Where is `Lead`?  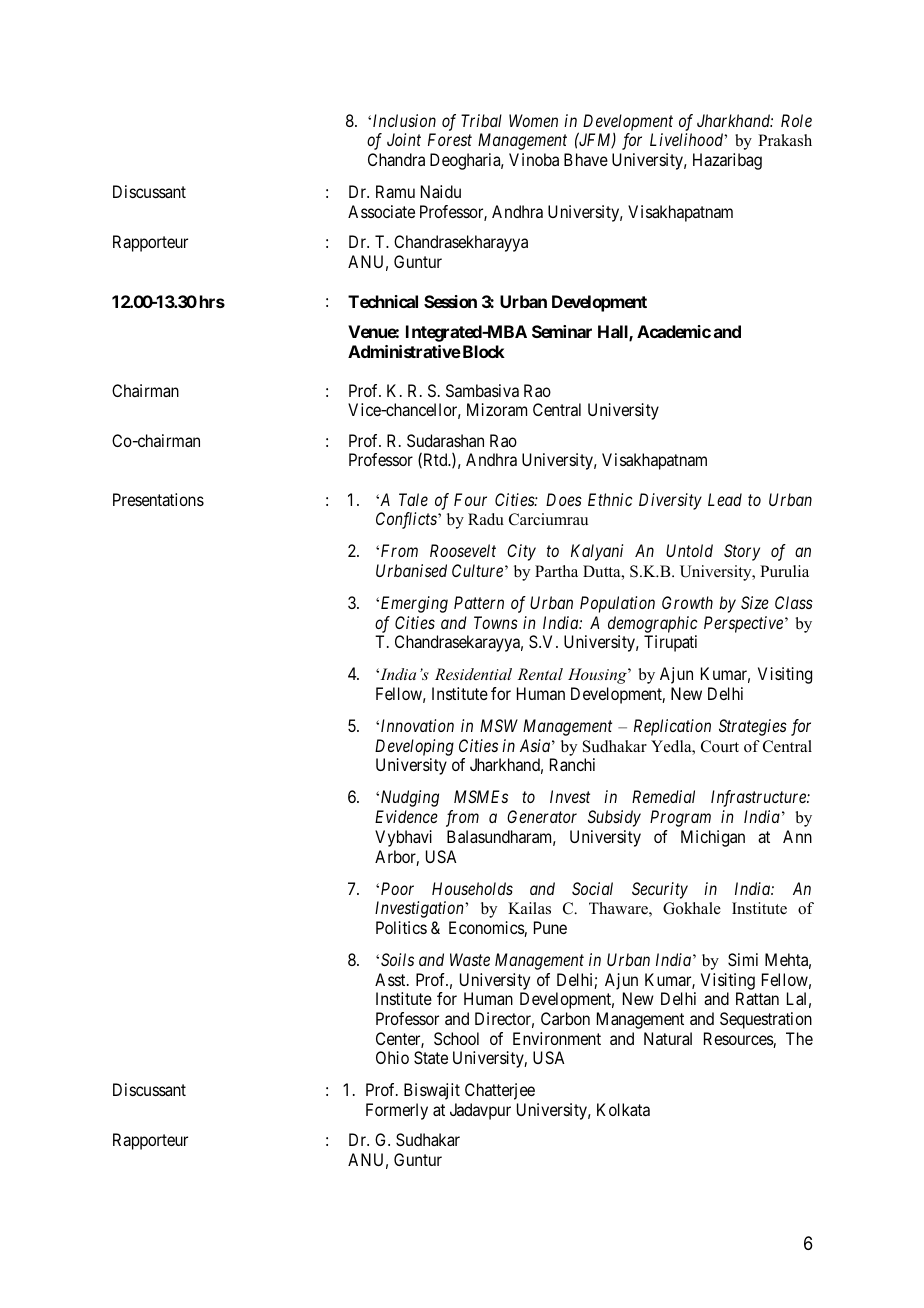 Lead is located at coordinates (725, 499).
